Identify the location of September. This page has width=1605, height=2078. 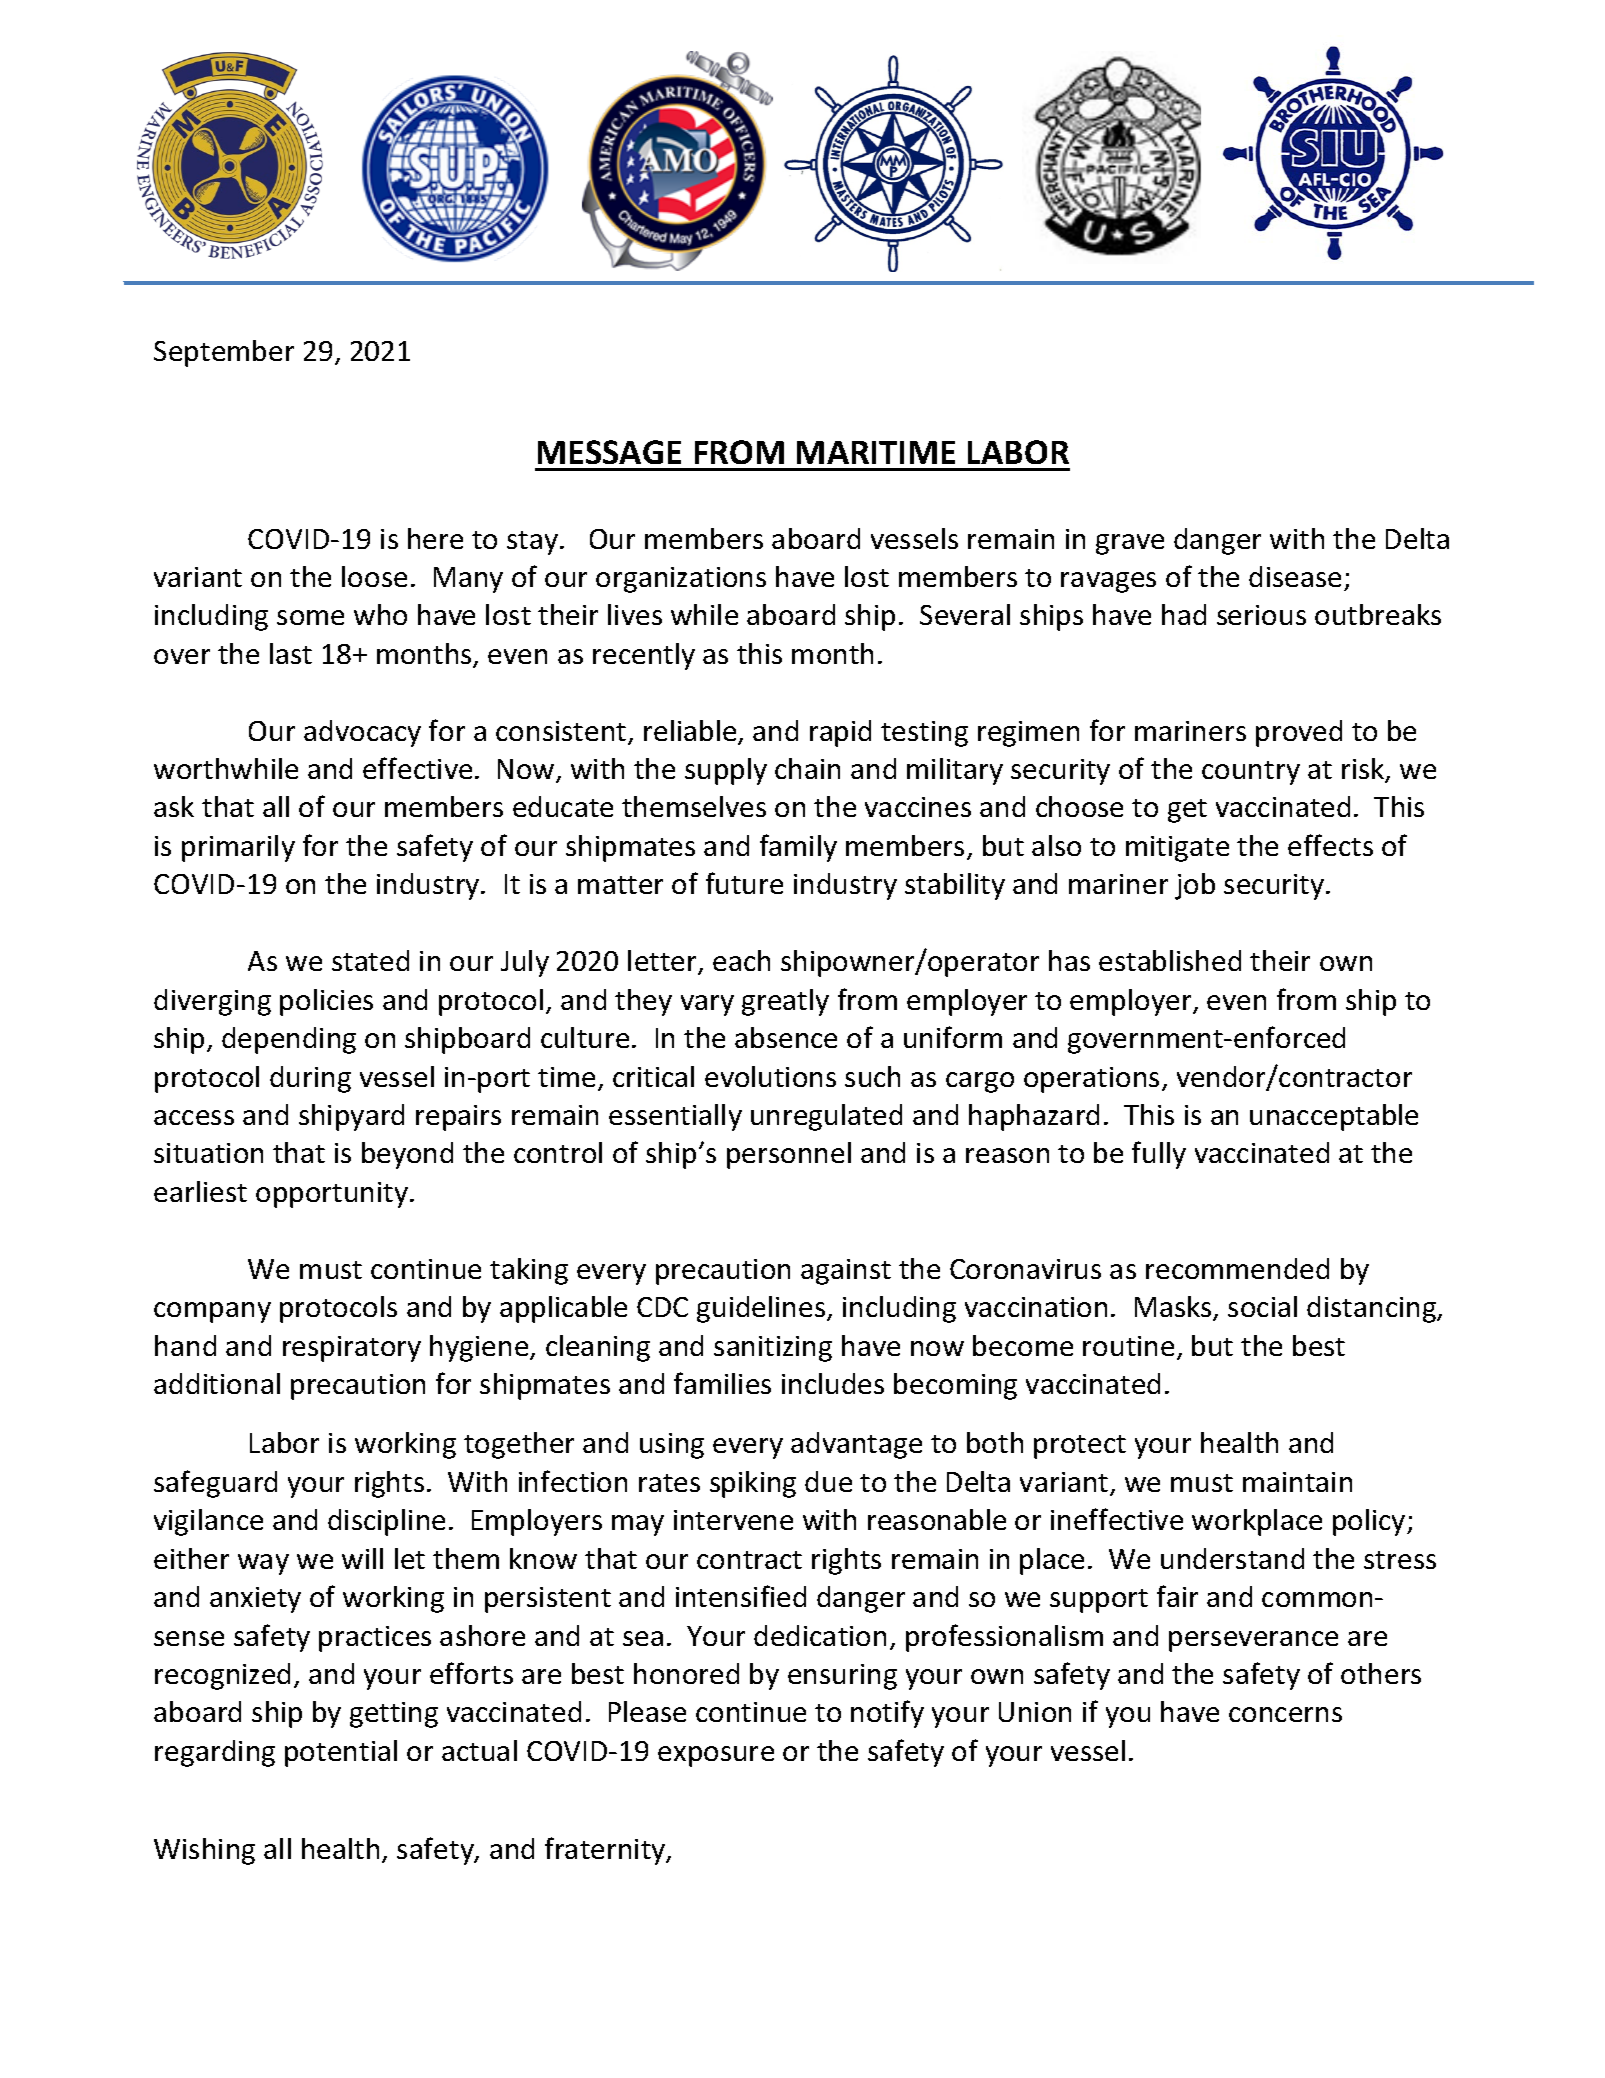
(224, 353).
